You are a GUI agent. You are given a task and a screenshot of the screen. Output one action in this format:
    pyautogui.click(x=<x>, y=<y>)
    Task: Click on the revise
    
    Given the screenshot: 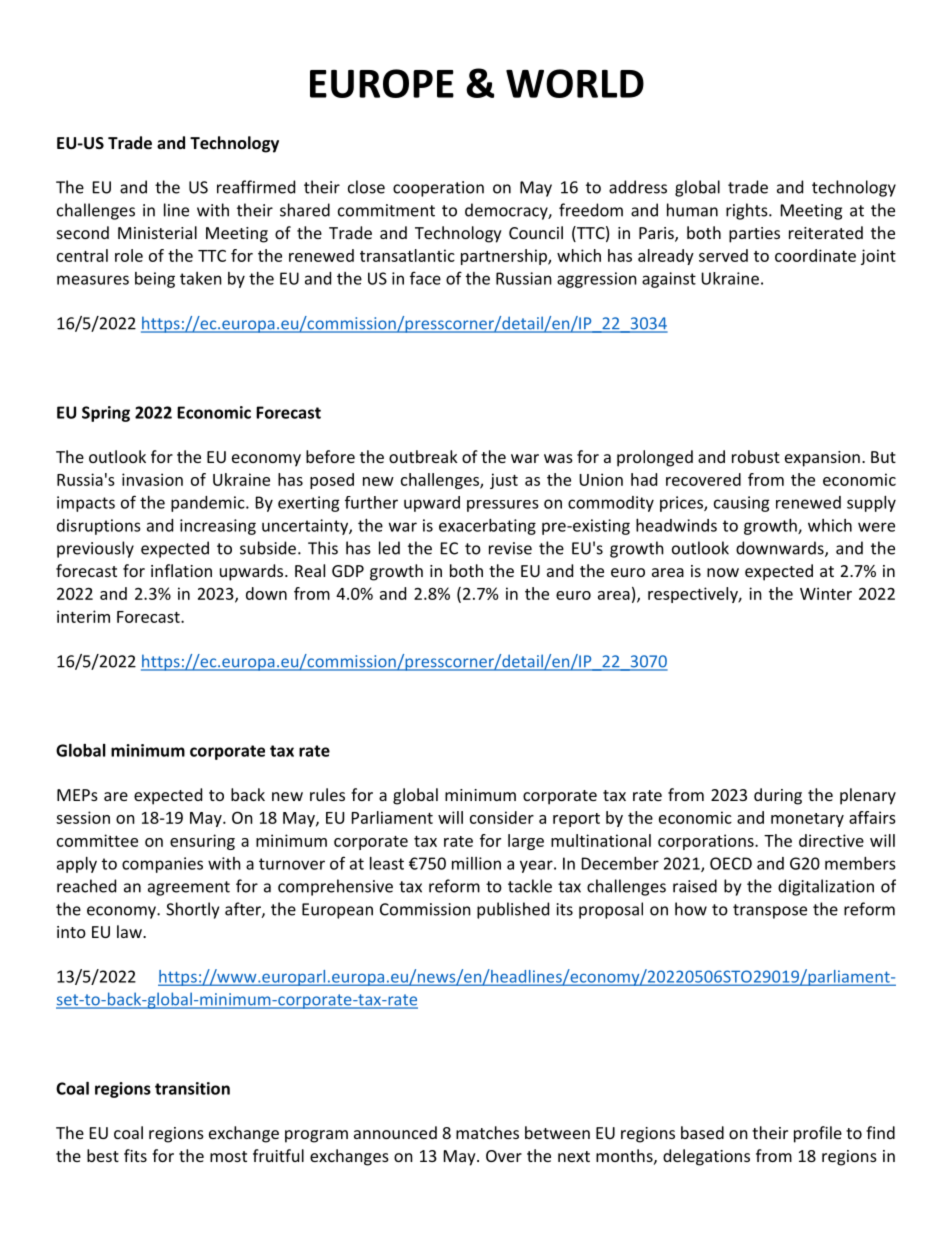 What is the action you would take?
    pyautogui.click(x=510, y=548)
